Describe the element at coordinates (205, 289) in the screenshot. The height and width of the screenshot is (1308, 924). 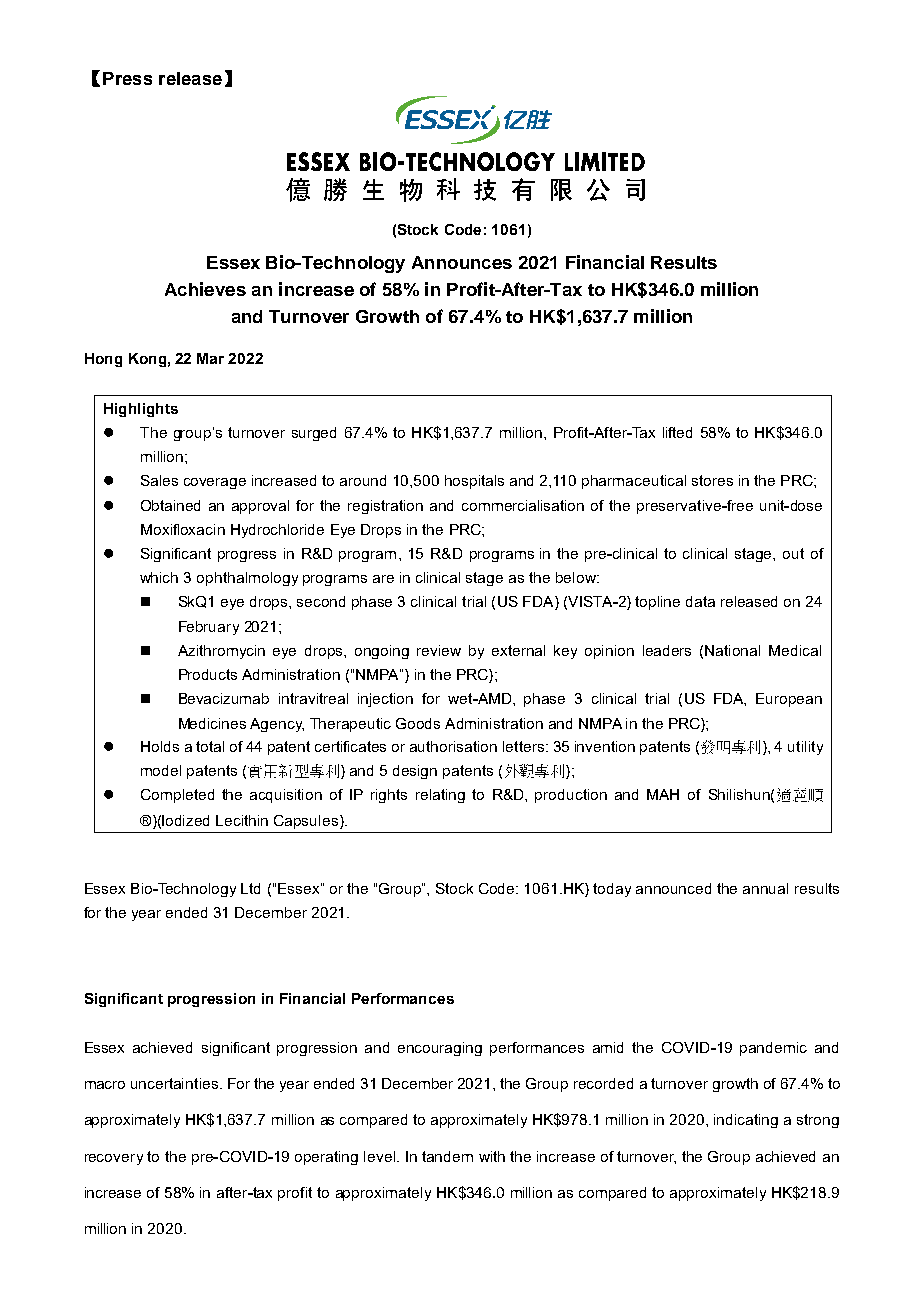
I see `Achieves` at that location.
